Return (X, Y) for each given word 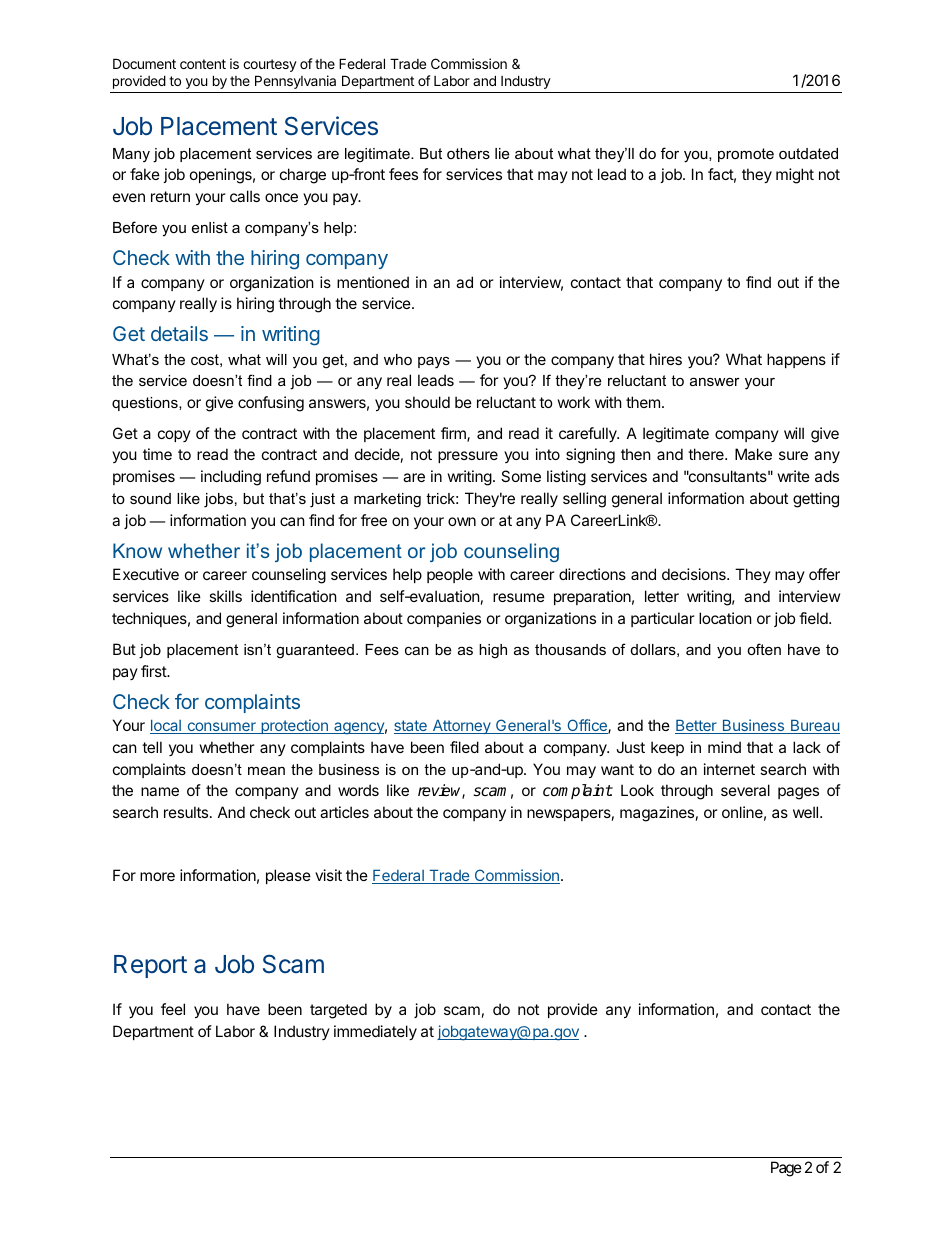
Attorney (461, 726)
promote (746, 155)
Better (697, 726)
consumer (221, 728)
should (427, 402)
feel (173, 1009)
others (468, 153)
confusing (271, 404)
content (203, 64)
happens (796, 360)
